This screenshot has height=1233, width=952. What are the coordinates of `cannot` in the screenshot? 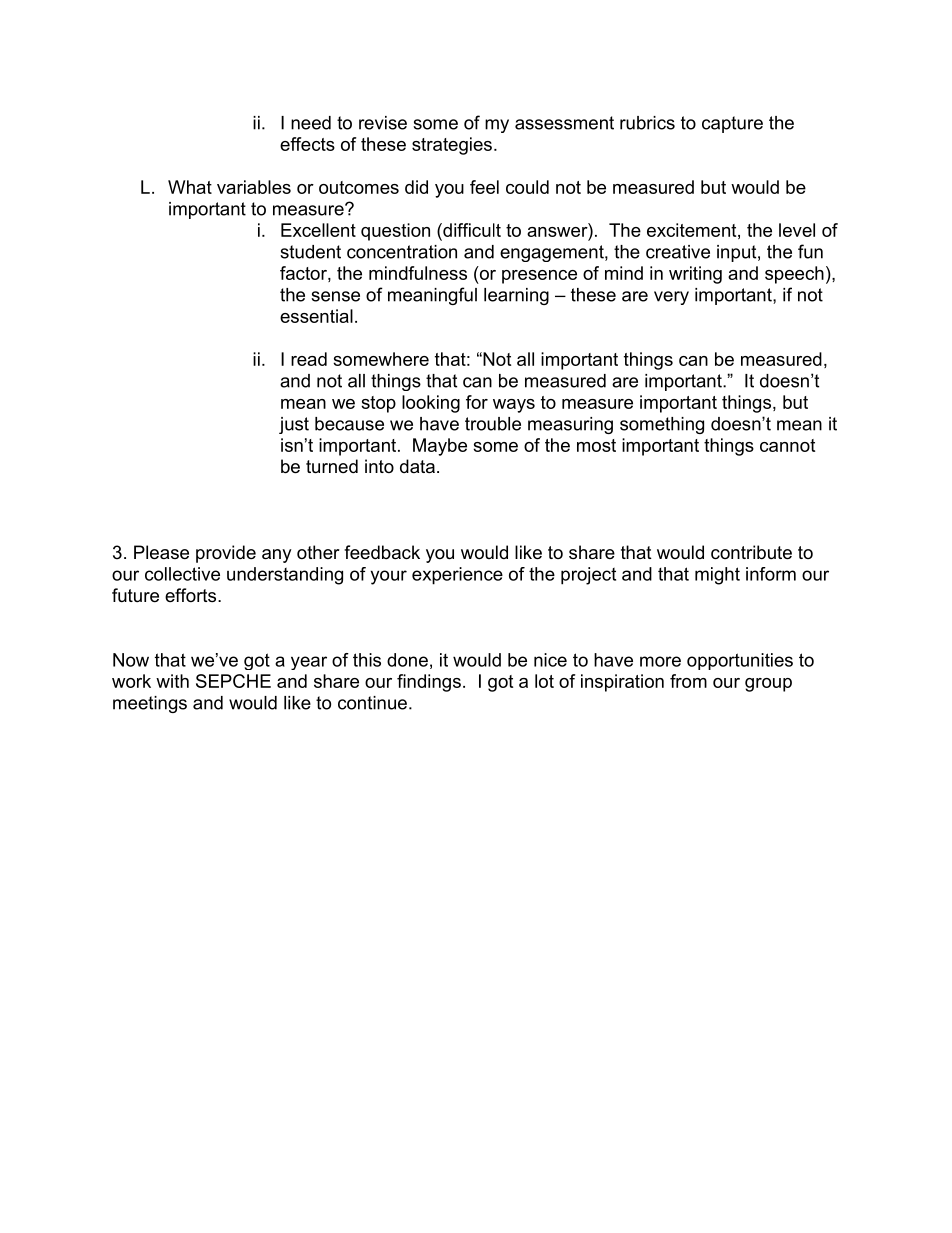 It's located at (787, 445).
